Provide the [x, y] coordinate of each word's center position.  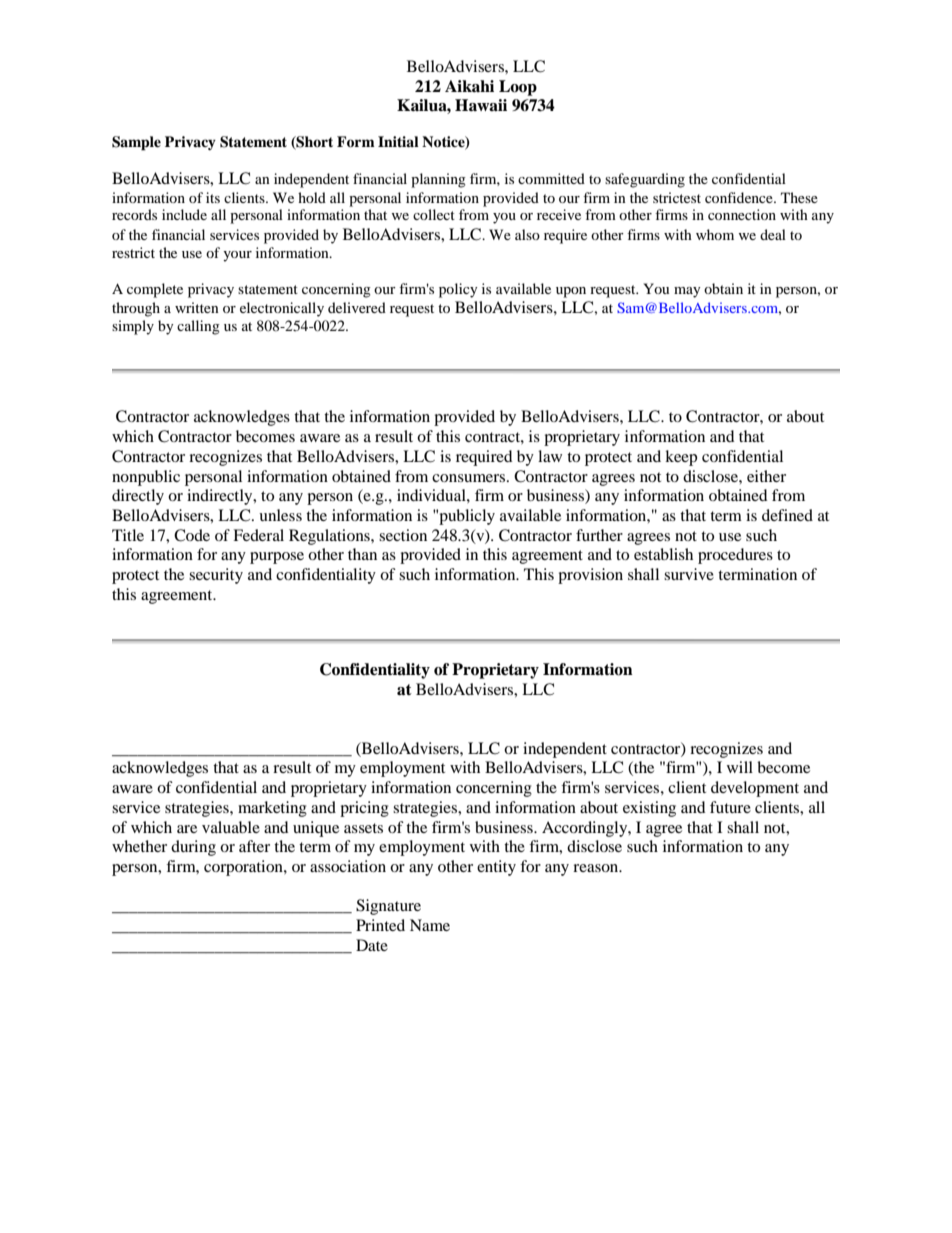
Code [192, 535]
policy [458, 290]
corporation [244, 868]
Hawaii [481, 105]
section [403, 535]
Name [430, 925]
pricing [364, 809]
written [197, 307]
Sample [136, 143]
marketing [272, 809]
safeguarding [645, 180]
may [687, 292]
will [740, 767]
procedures [735, 556]
